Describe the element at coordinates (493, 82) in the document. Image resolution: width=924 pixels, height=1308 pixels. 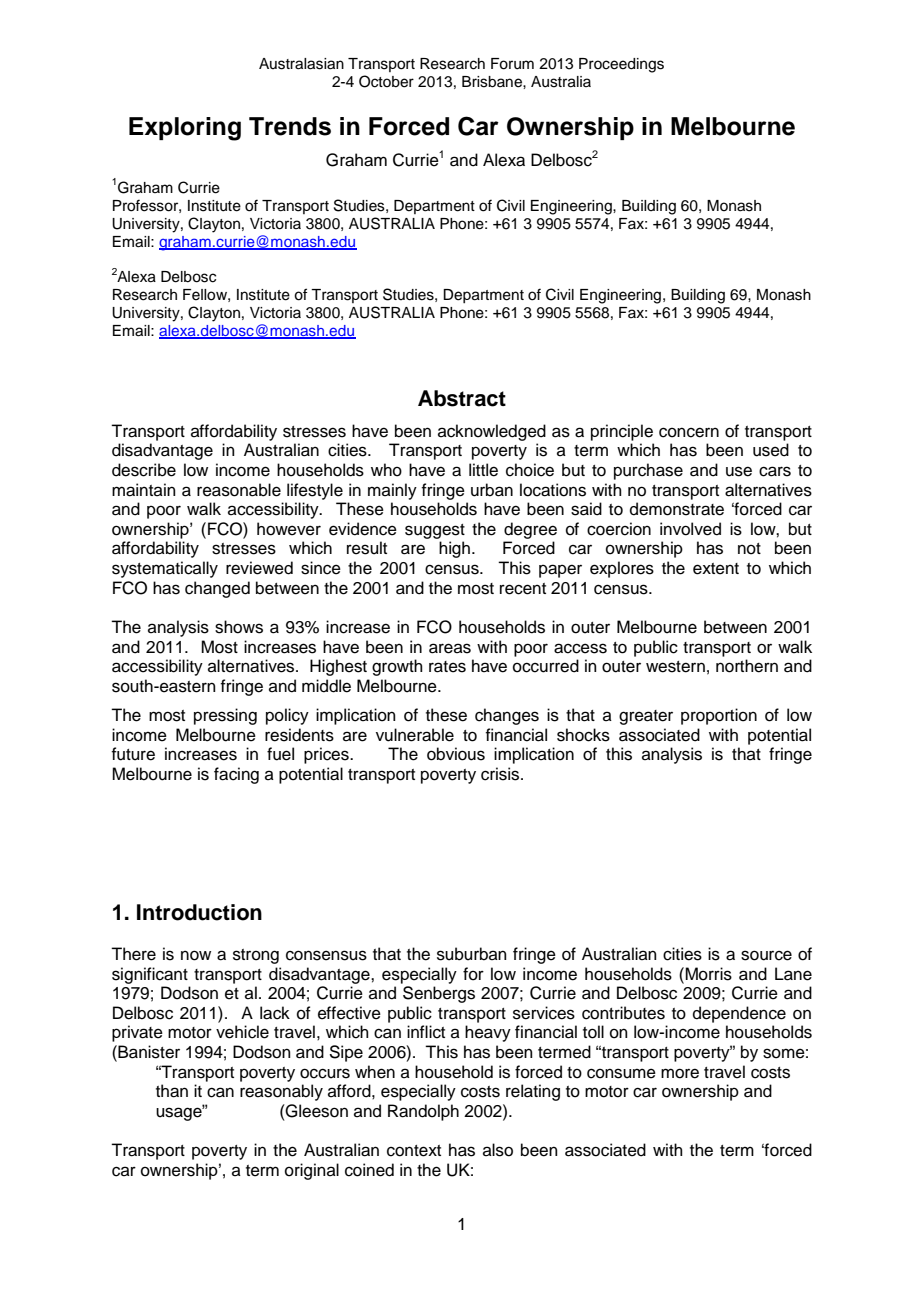
I see `Brisbane` at that location.
